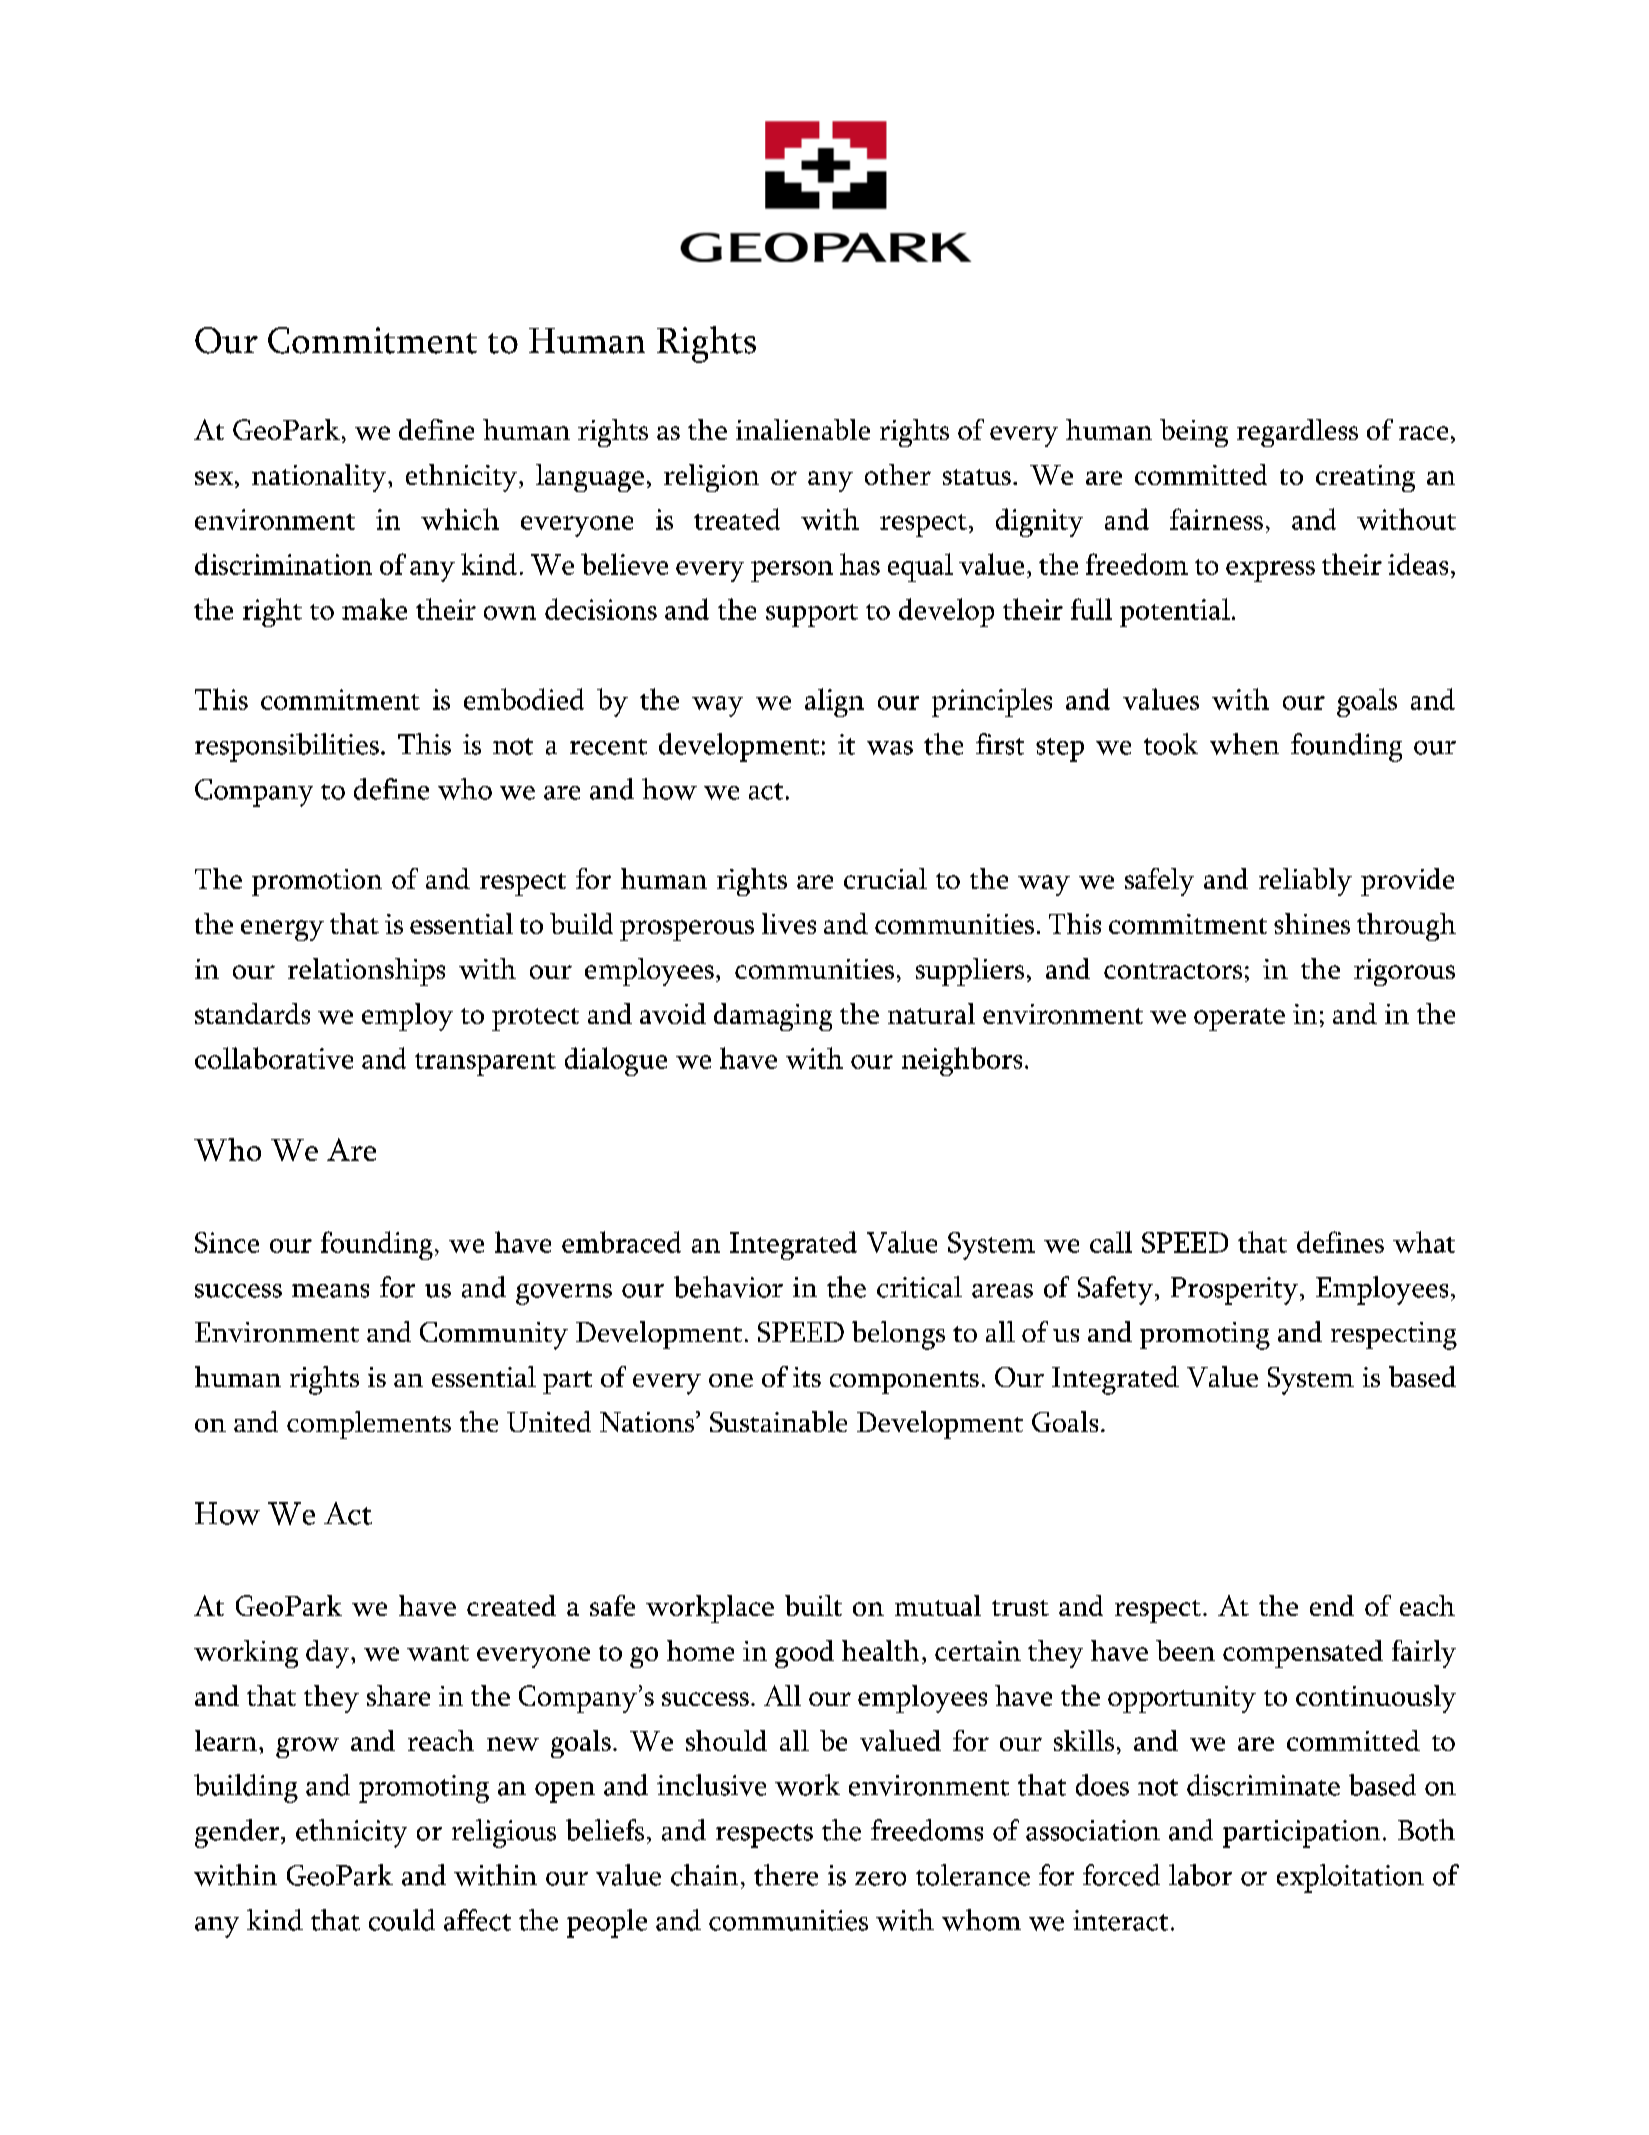 The width and height of the page is (1649, 2135). I want to click on built, so click(813, 1605).
